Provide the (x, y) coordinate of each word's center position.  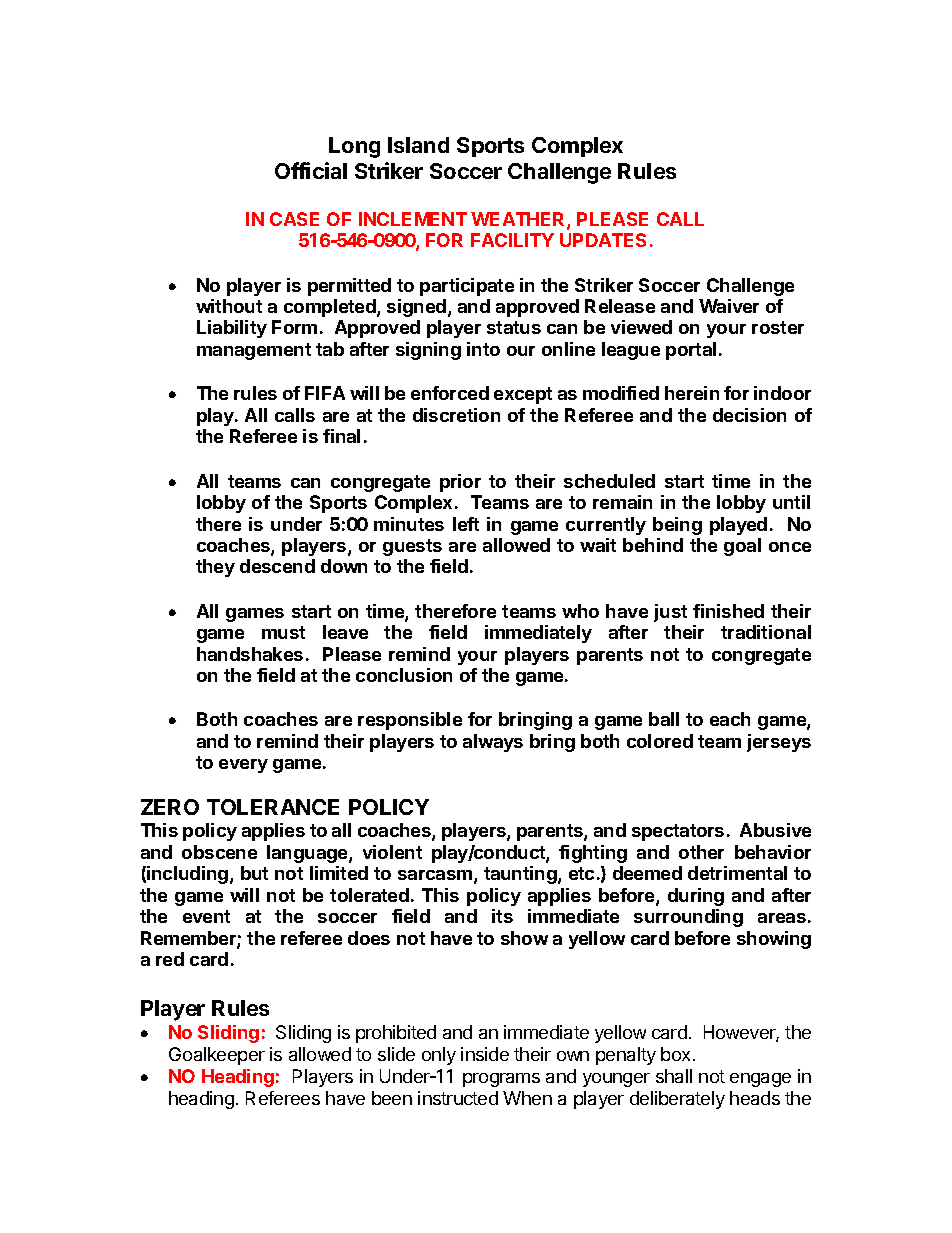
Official (311, 170)
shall (674, 1076)
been (392, 1098)
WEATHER (519, 220)
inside (485, 1054)
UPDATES (603, 240)
